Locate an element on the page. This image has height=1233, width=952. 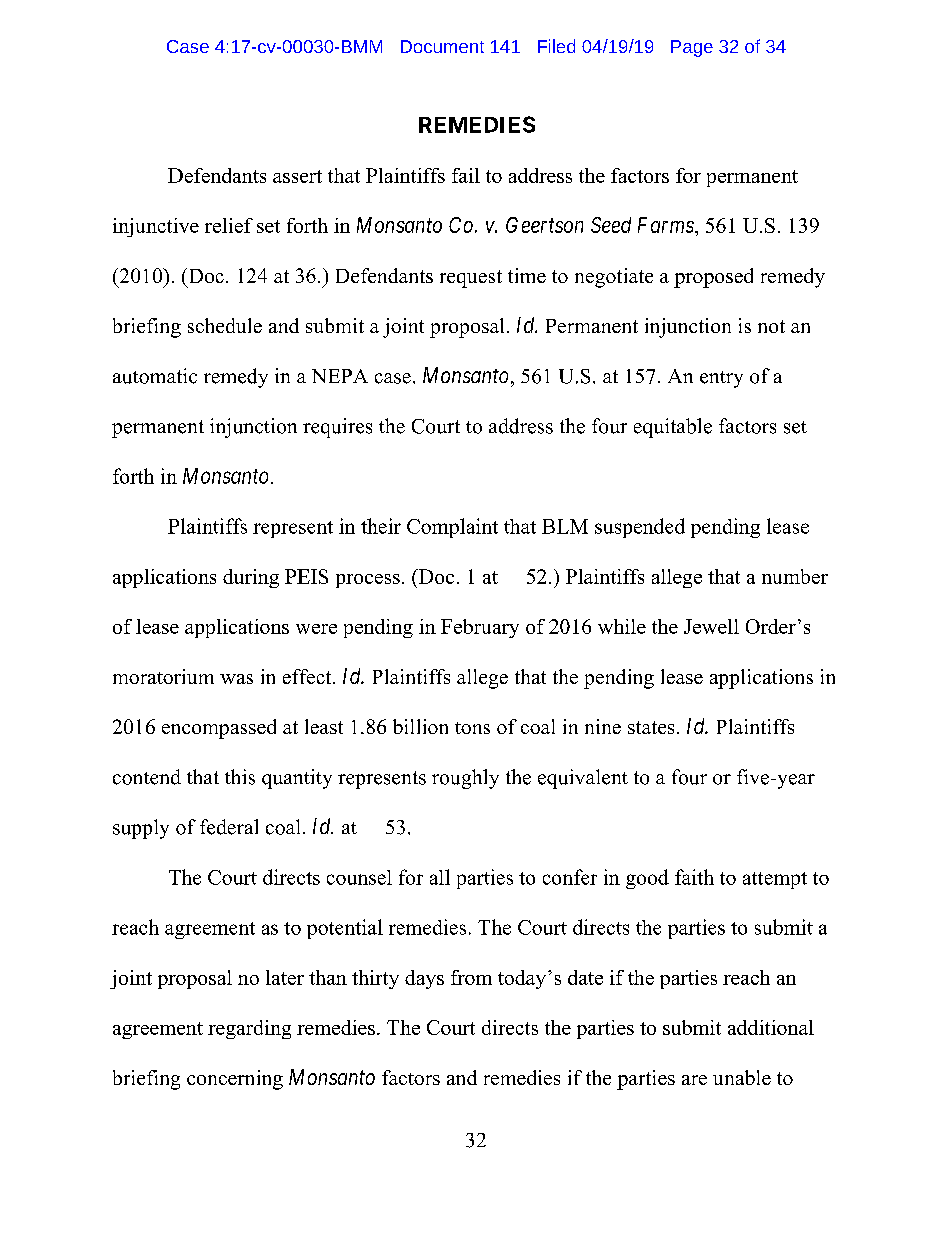
regarding is located at coordinates (249, 1029).
